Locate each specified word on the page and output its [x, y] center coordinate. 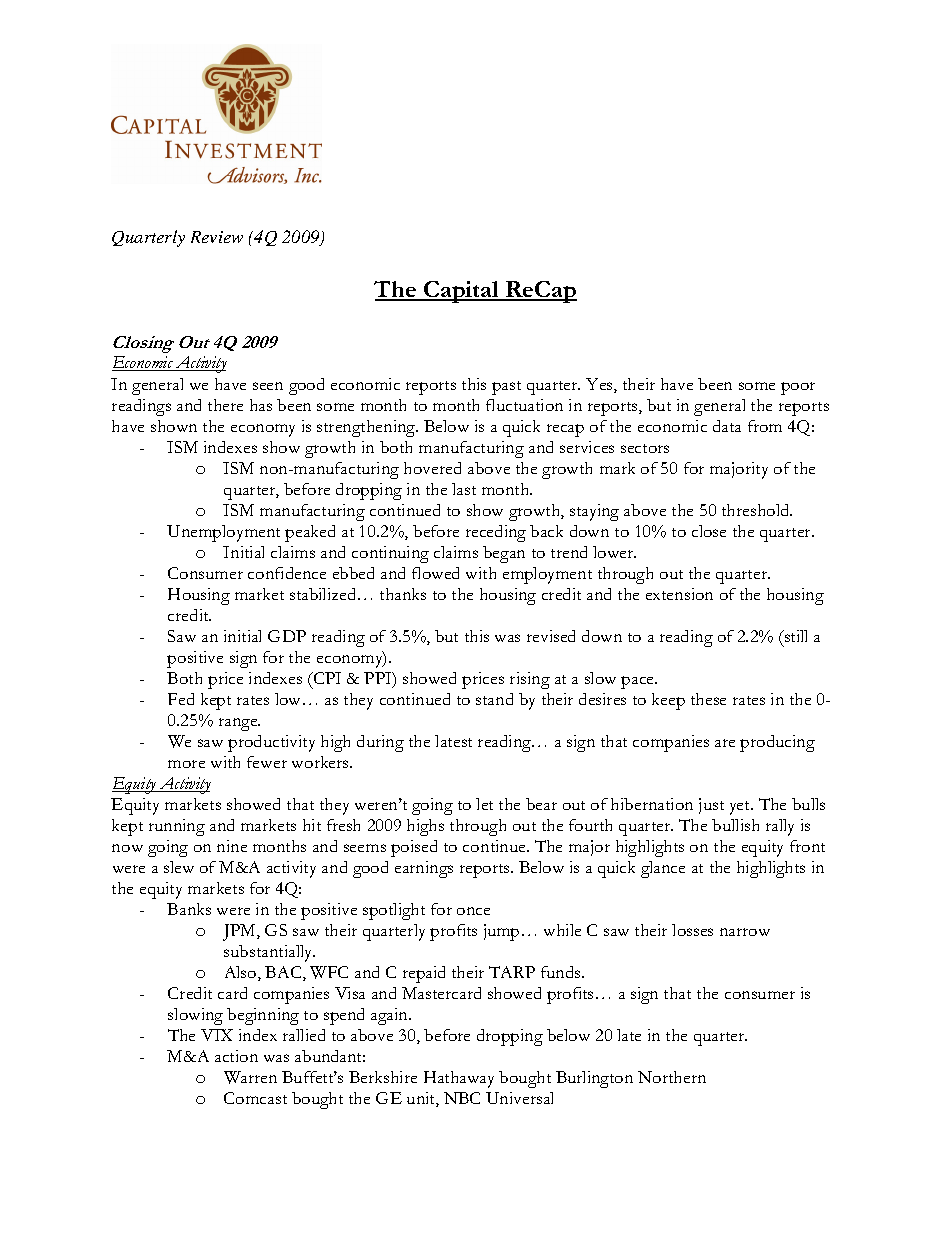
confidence [287, 573]
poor [798, 388]
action [236, 1056]
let [484, 804]
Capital [462, 292]
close [709, 531]
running [177, 827]
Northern [672, 1077]
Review [217, 237]
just [711, 806]
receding [496, 533]
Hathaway [459, 1079]
